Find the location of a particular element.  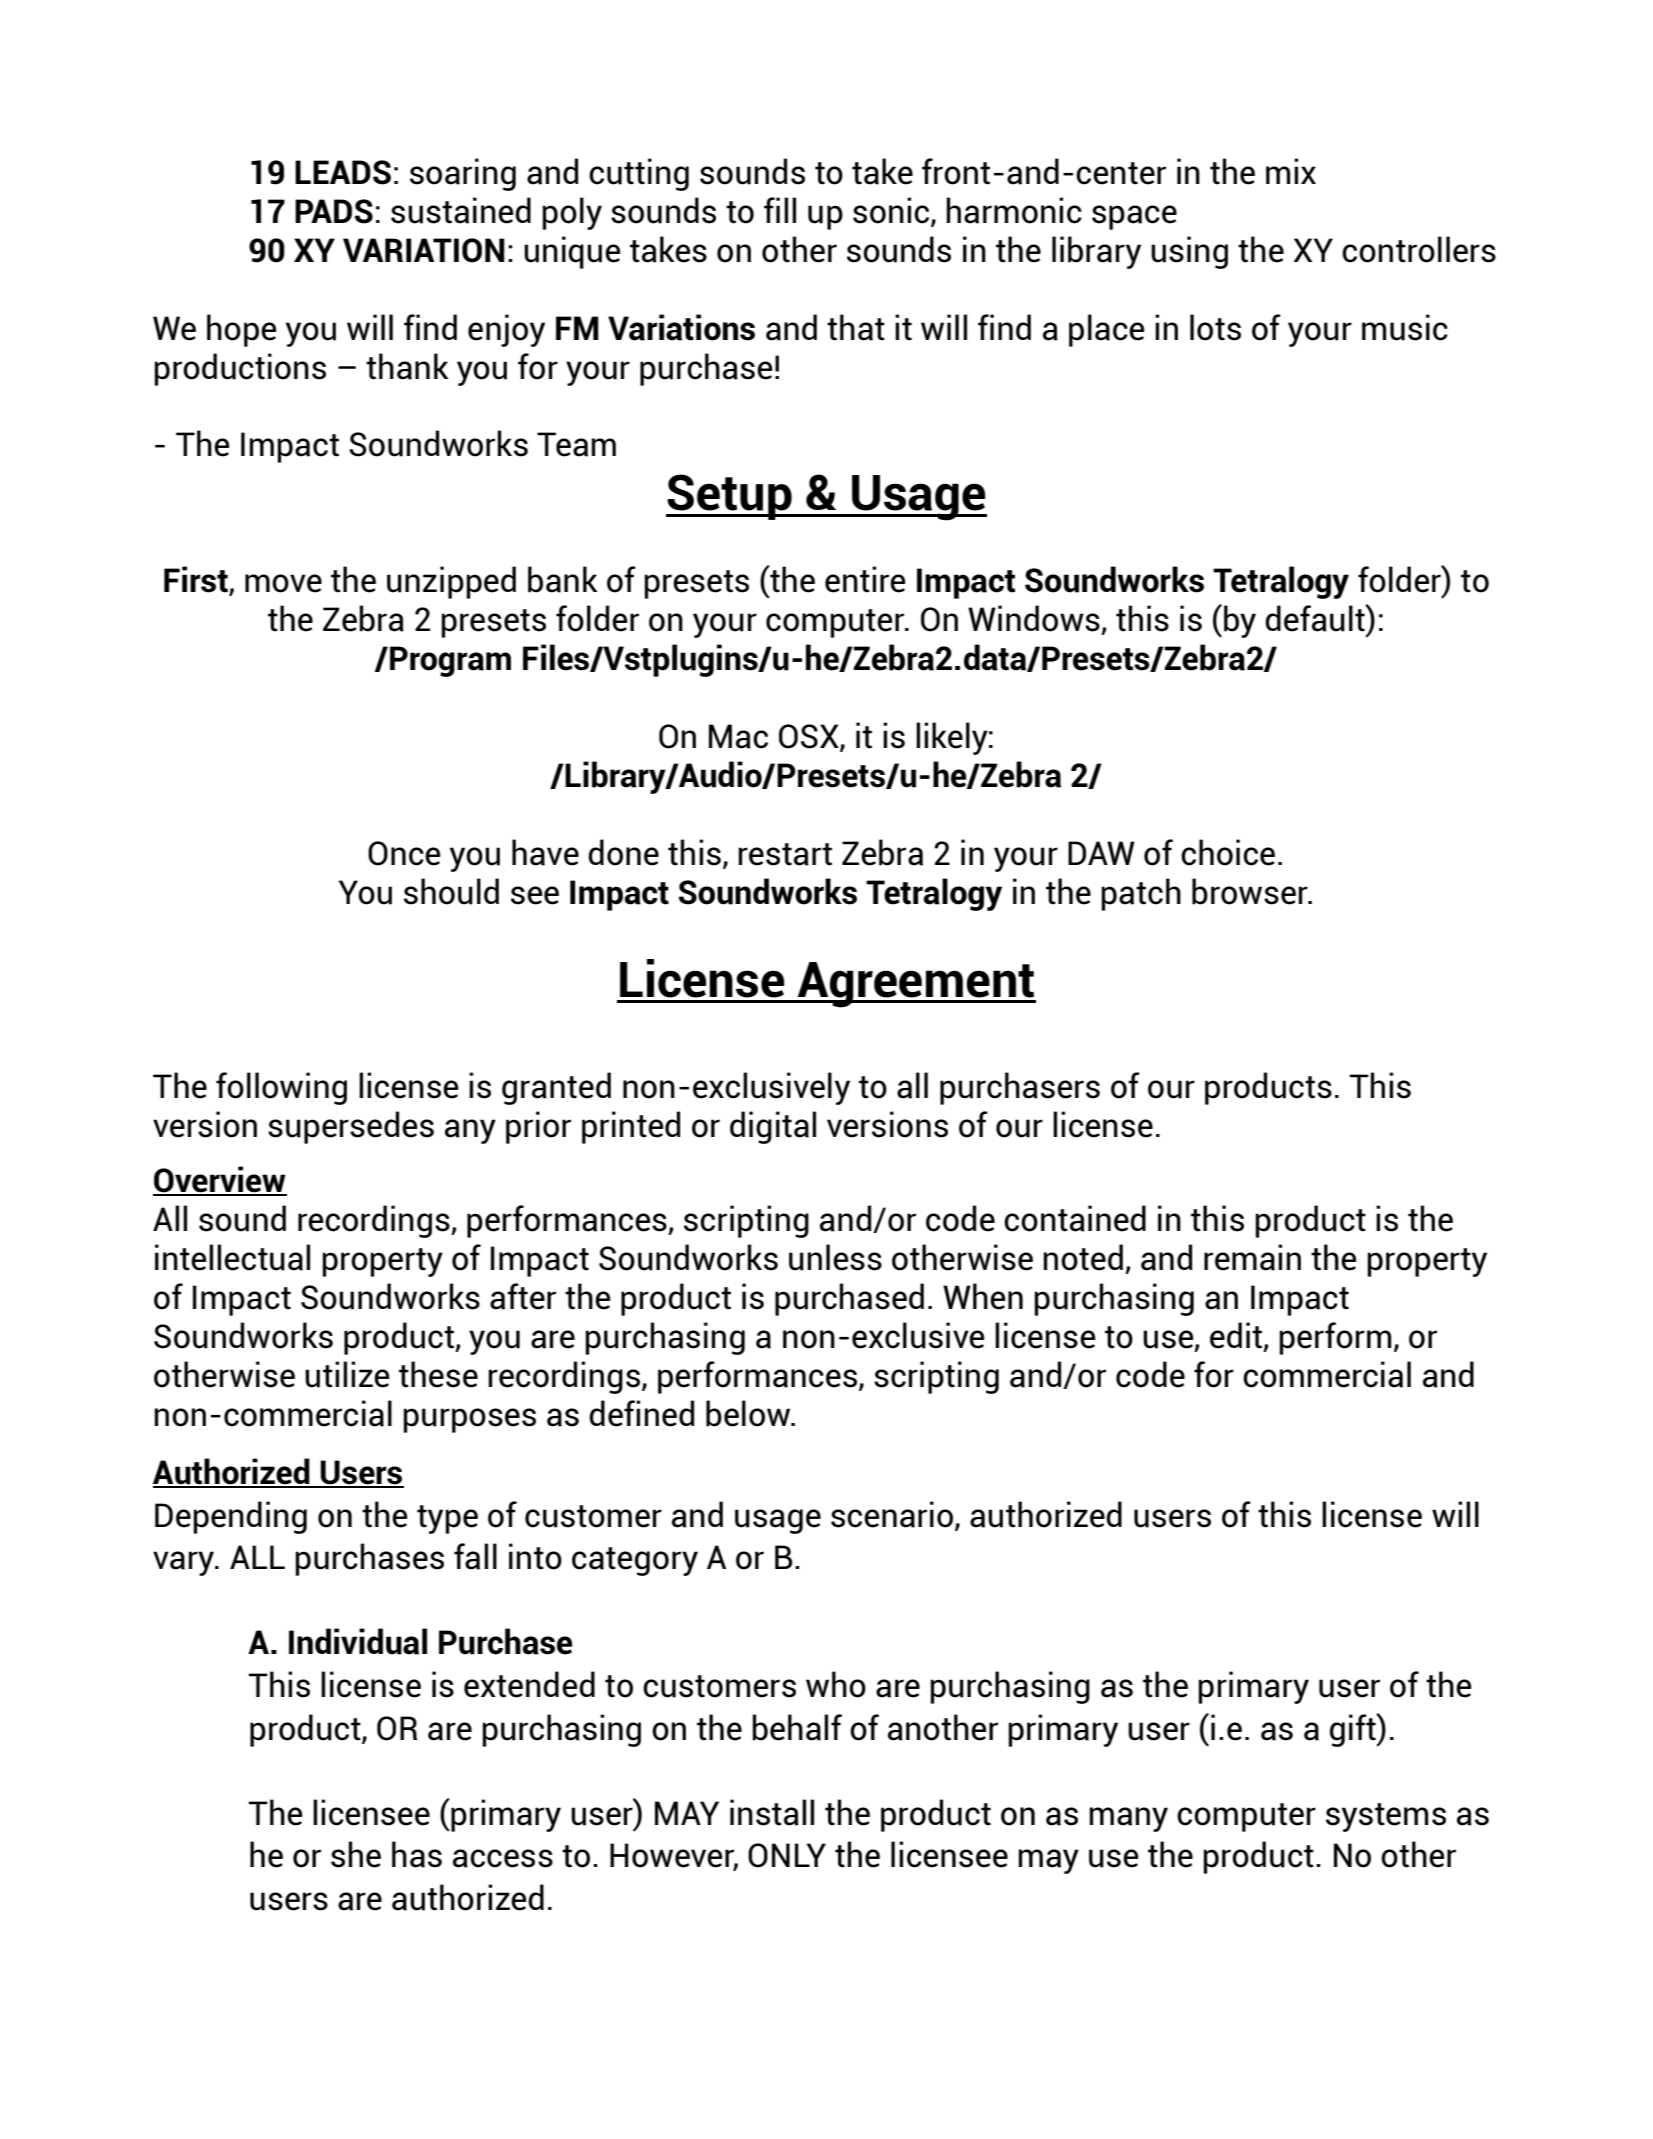

browser is located at coordinates (1251, 891).
